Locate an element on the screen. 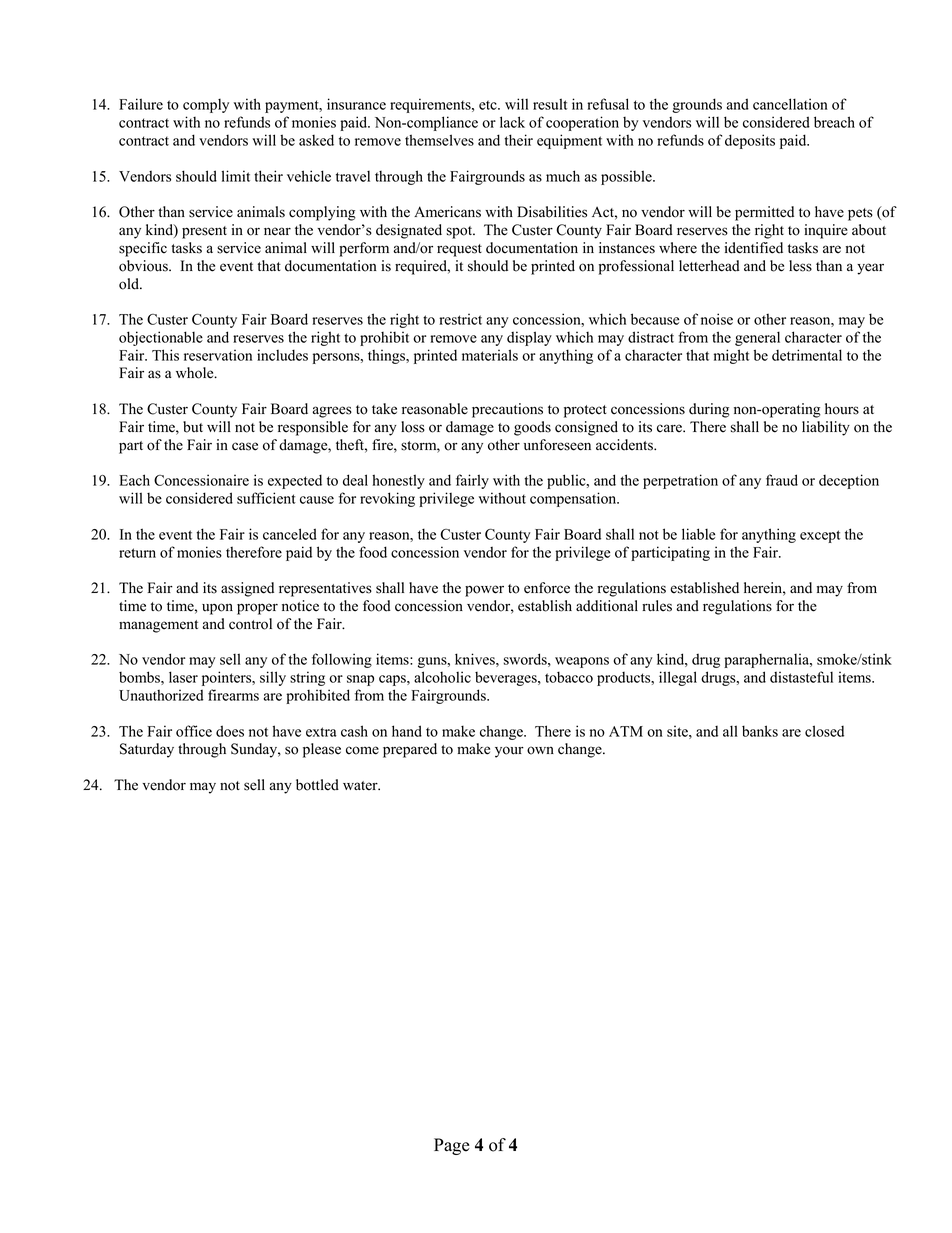  distasteful is located at coordinates (801, 677).
